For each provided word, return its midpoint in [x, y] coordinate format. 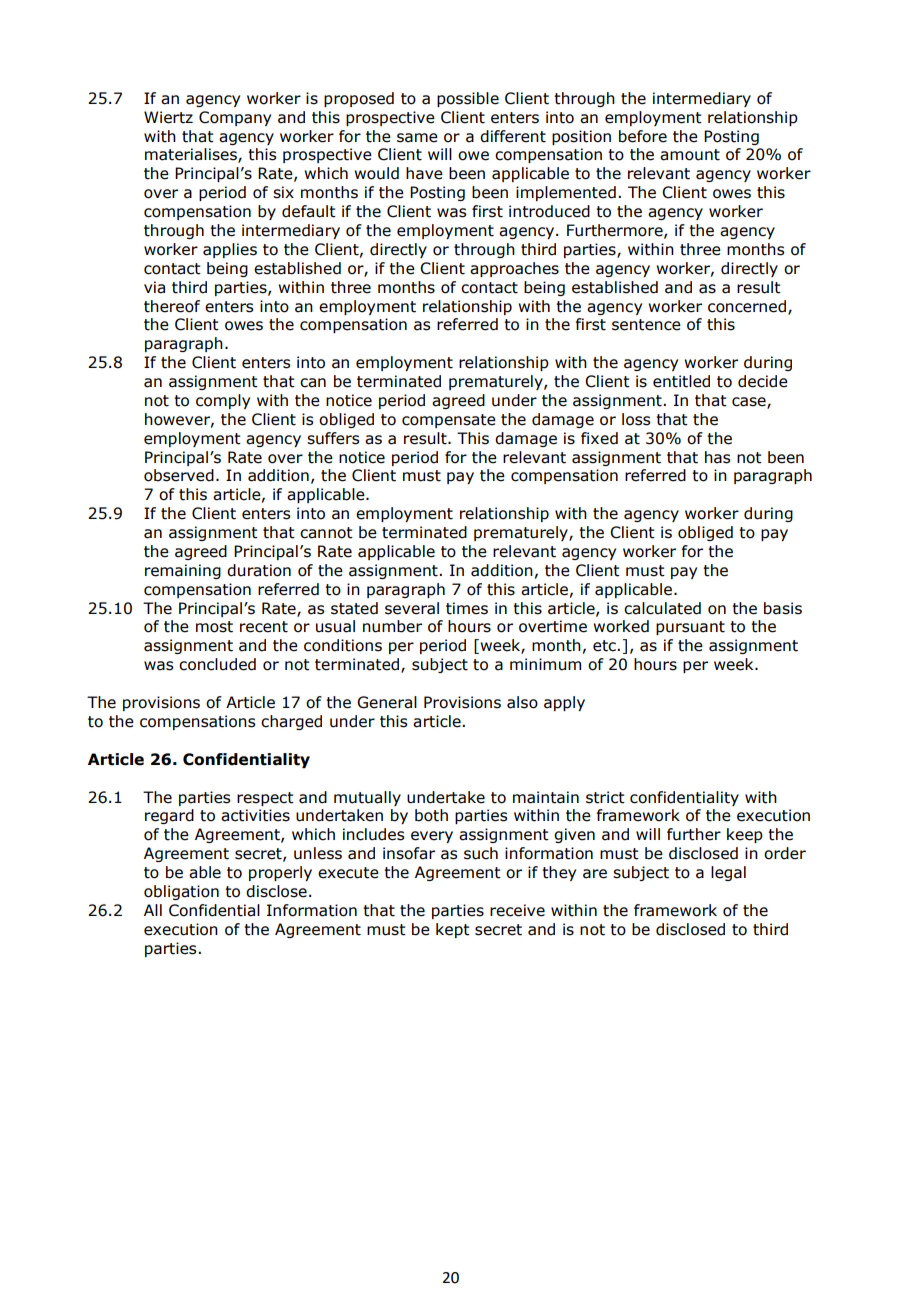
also [522, 702]
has [717, 457]
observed [179, 475]
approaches [514, 269]
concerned [747, 306]
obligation [181, 892]
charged [291, 722]
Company [235, 118]
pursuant [690, 628]
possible [468, 99]
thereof [172, 306]
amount [690, 155]
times [467, 608]
